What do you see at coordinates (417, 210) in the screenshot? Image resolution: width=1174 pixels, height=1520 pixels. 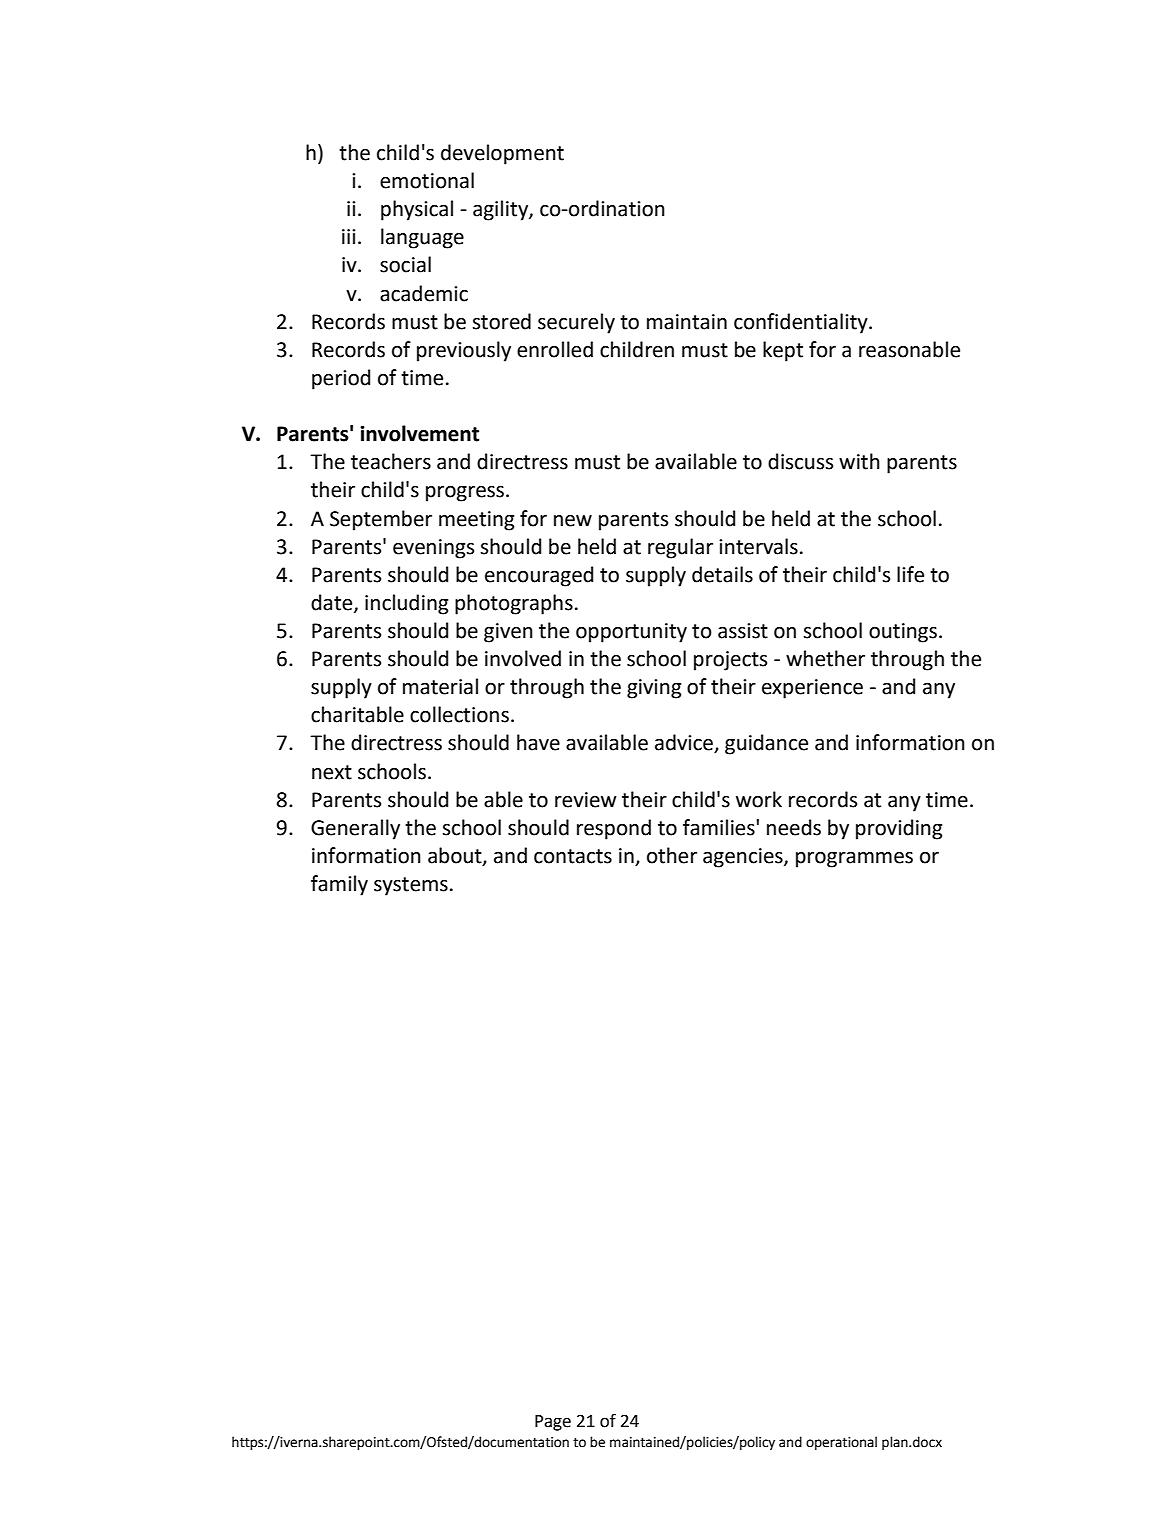 I see `physical` at bounding box center [417, 210].
